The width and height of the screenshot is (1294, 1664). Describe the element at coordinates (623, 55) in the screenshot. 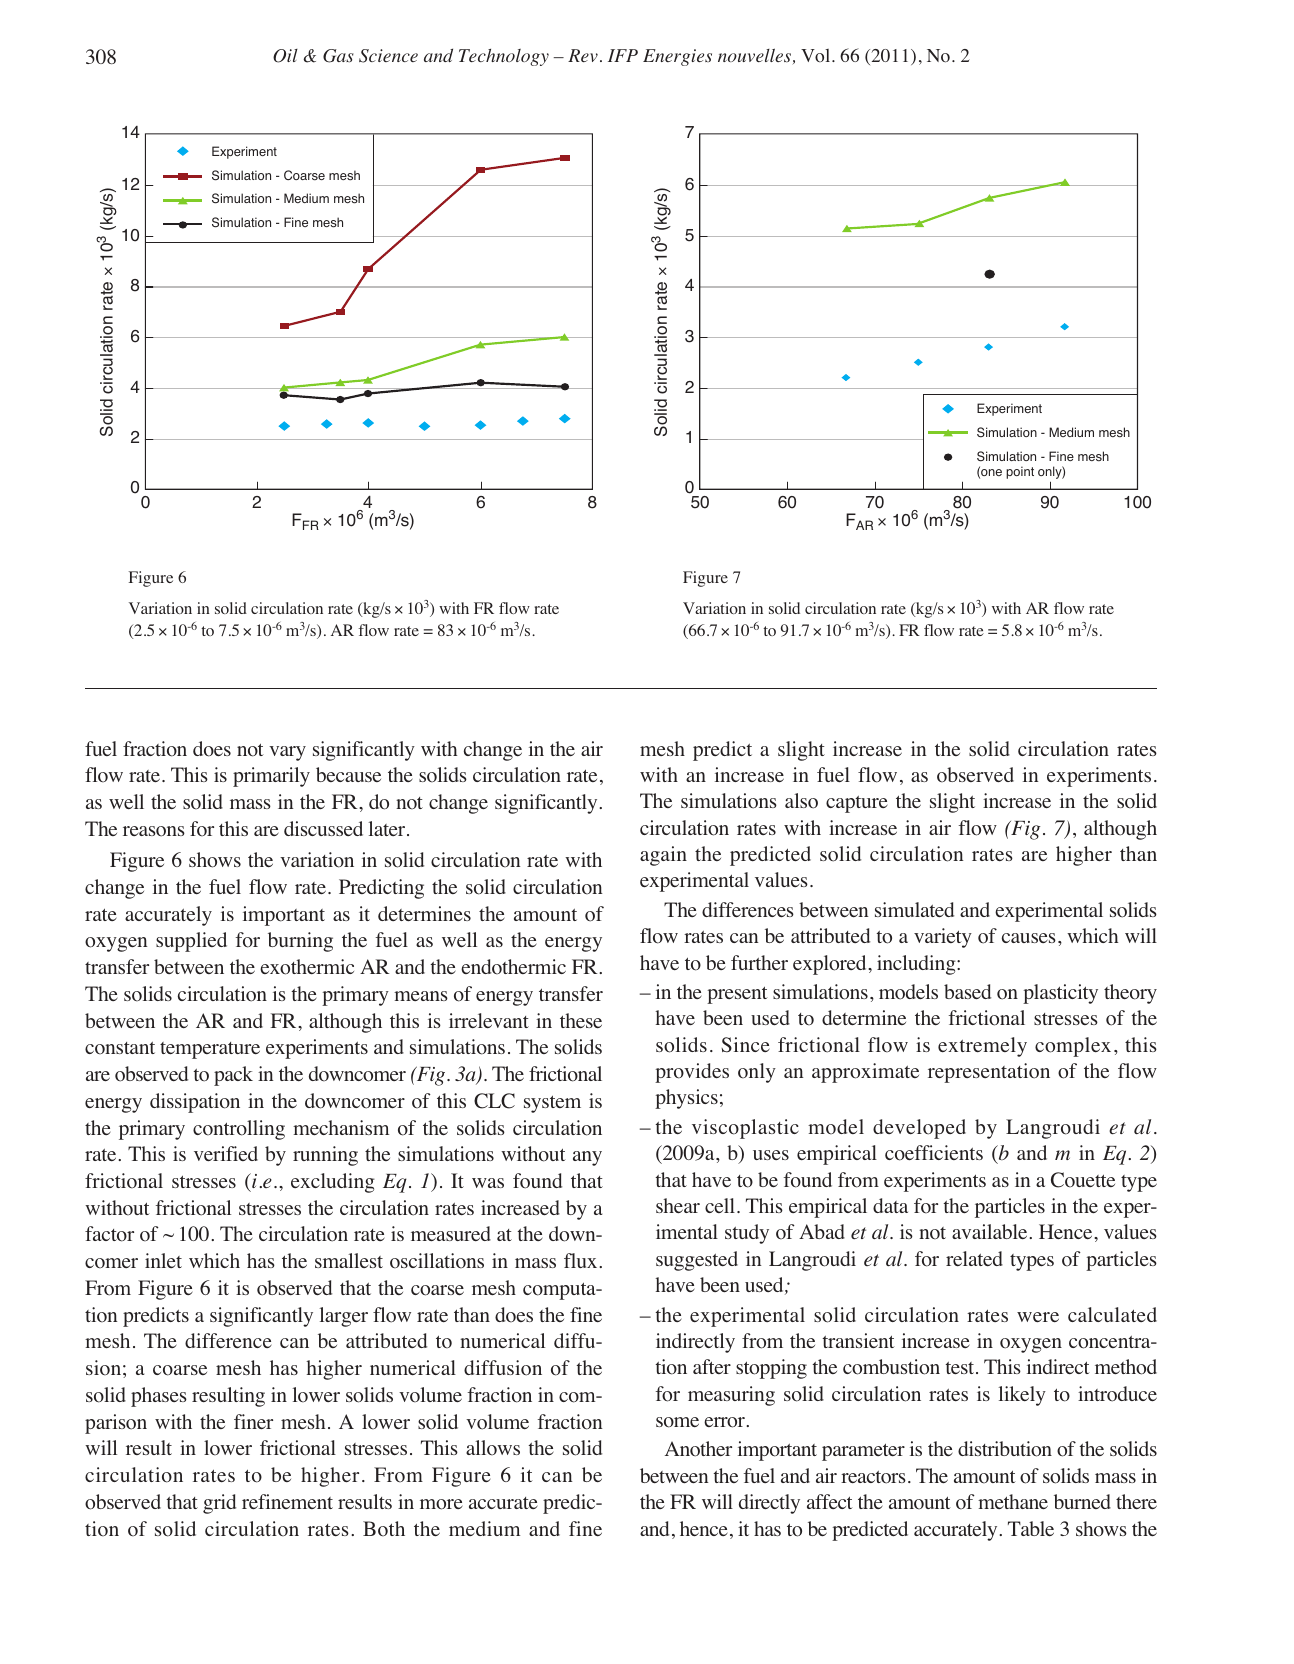

I see `IFP` at that location.
